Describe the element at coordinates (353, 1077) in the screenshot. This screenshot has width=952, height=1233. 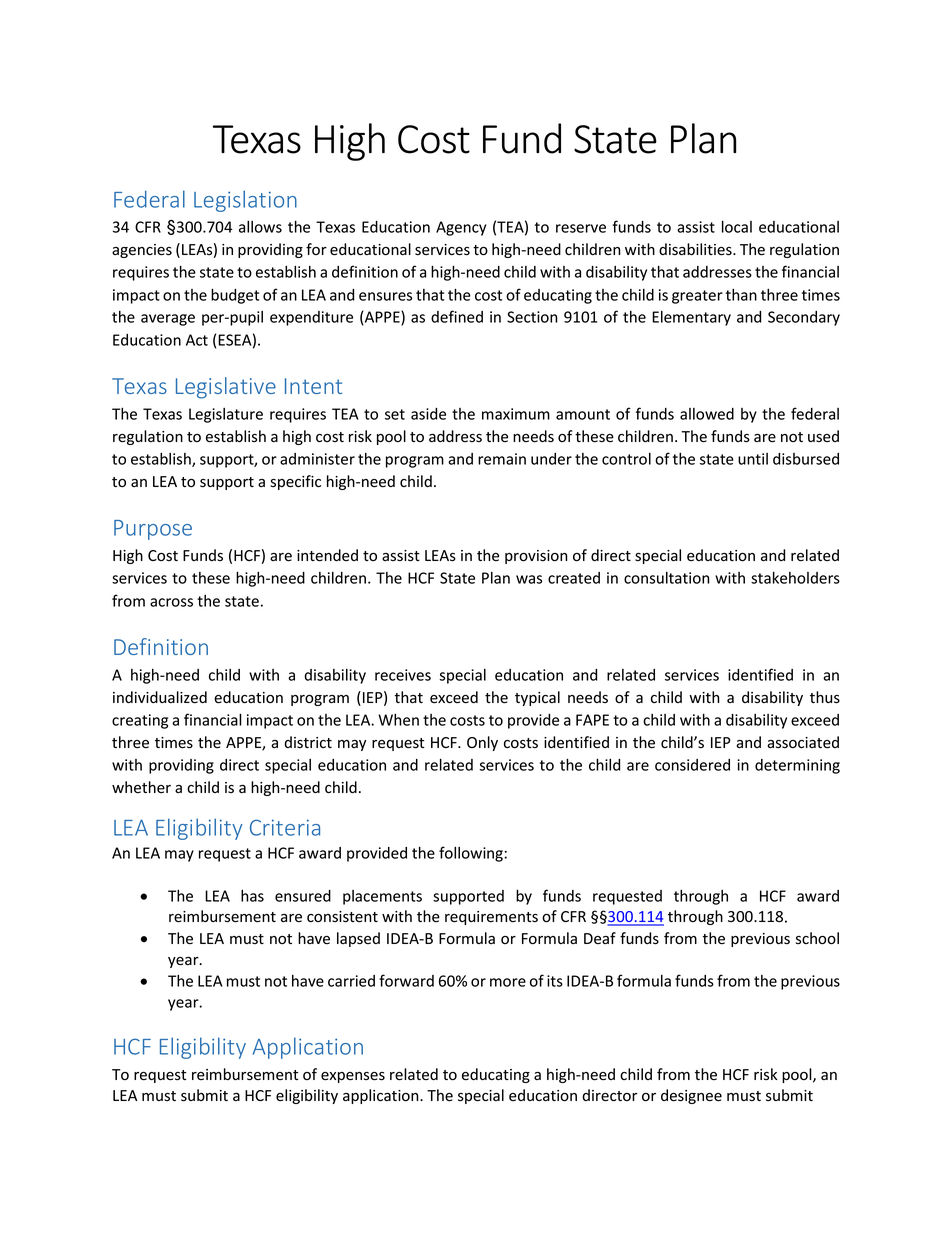
I see `expenses` at that location.
